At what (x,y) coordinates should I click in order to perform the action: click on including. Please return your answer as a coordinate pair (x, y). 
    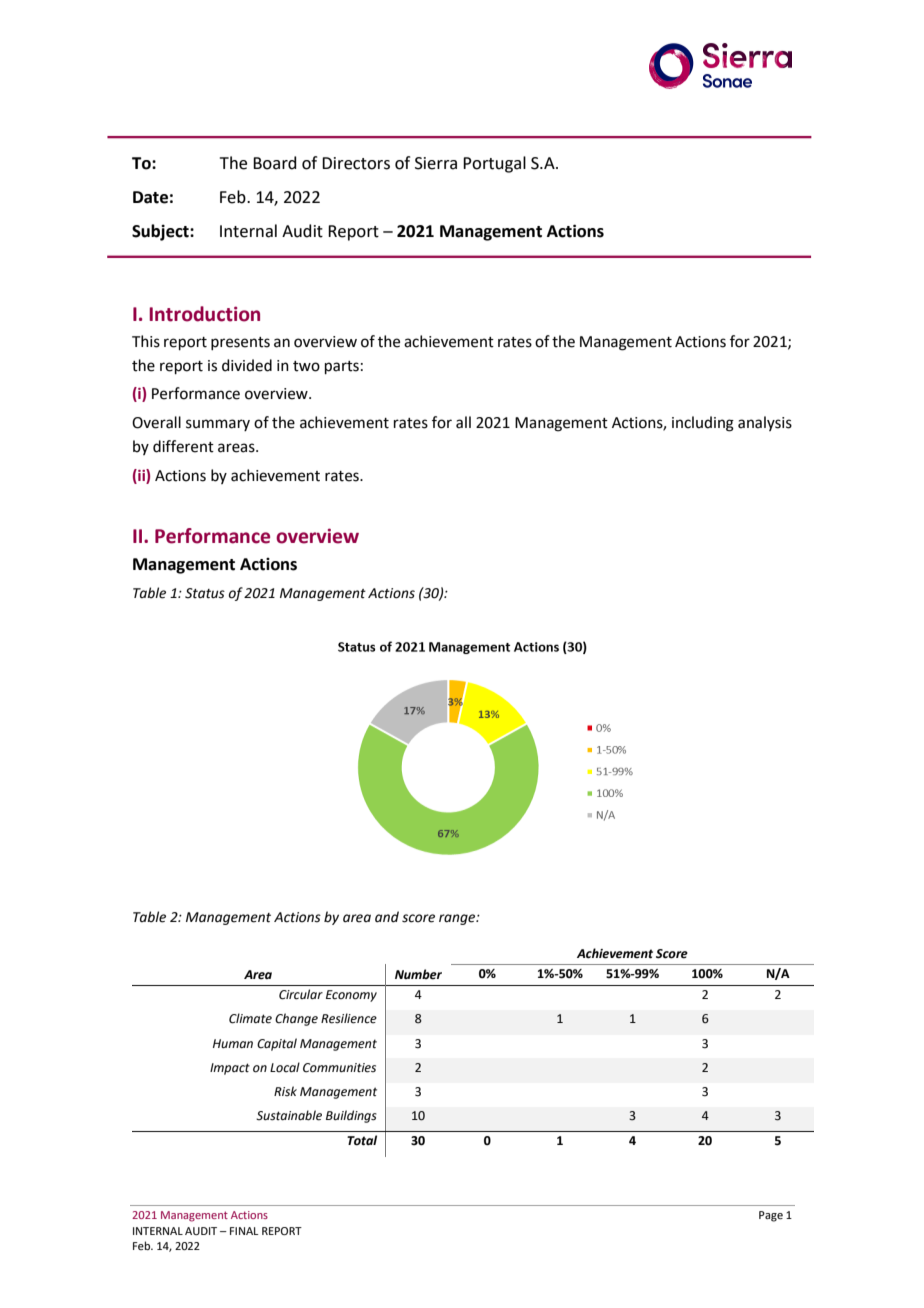
    Looking at the image, I should click on (703, 424).
